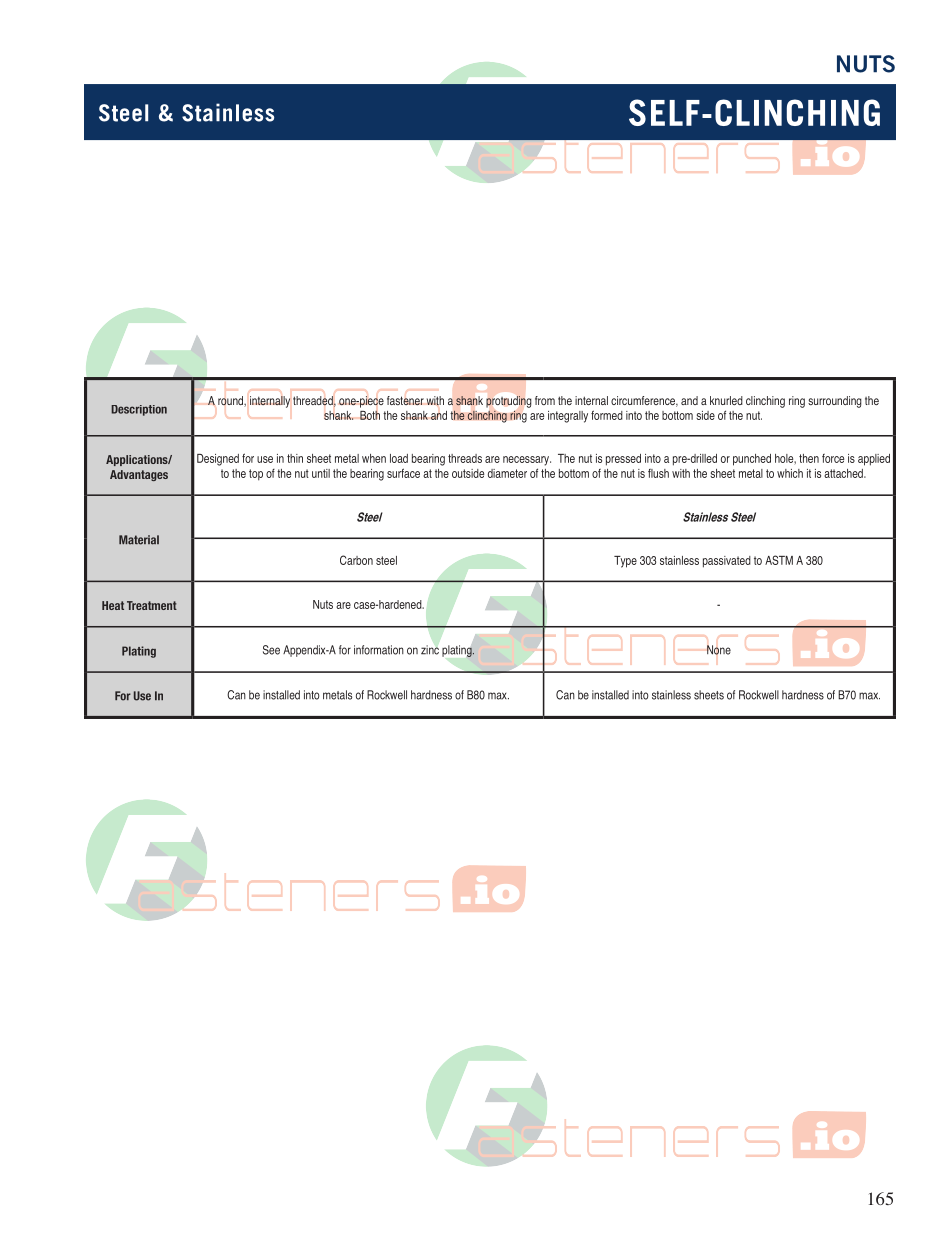 The height and width of the screenshot is (1233, 952). Describe the element at coordinates (139, 540) in the screenshot. I see `Material` at that location.
